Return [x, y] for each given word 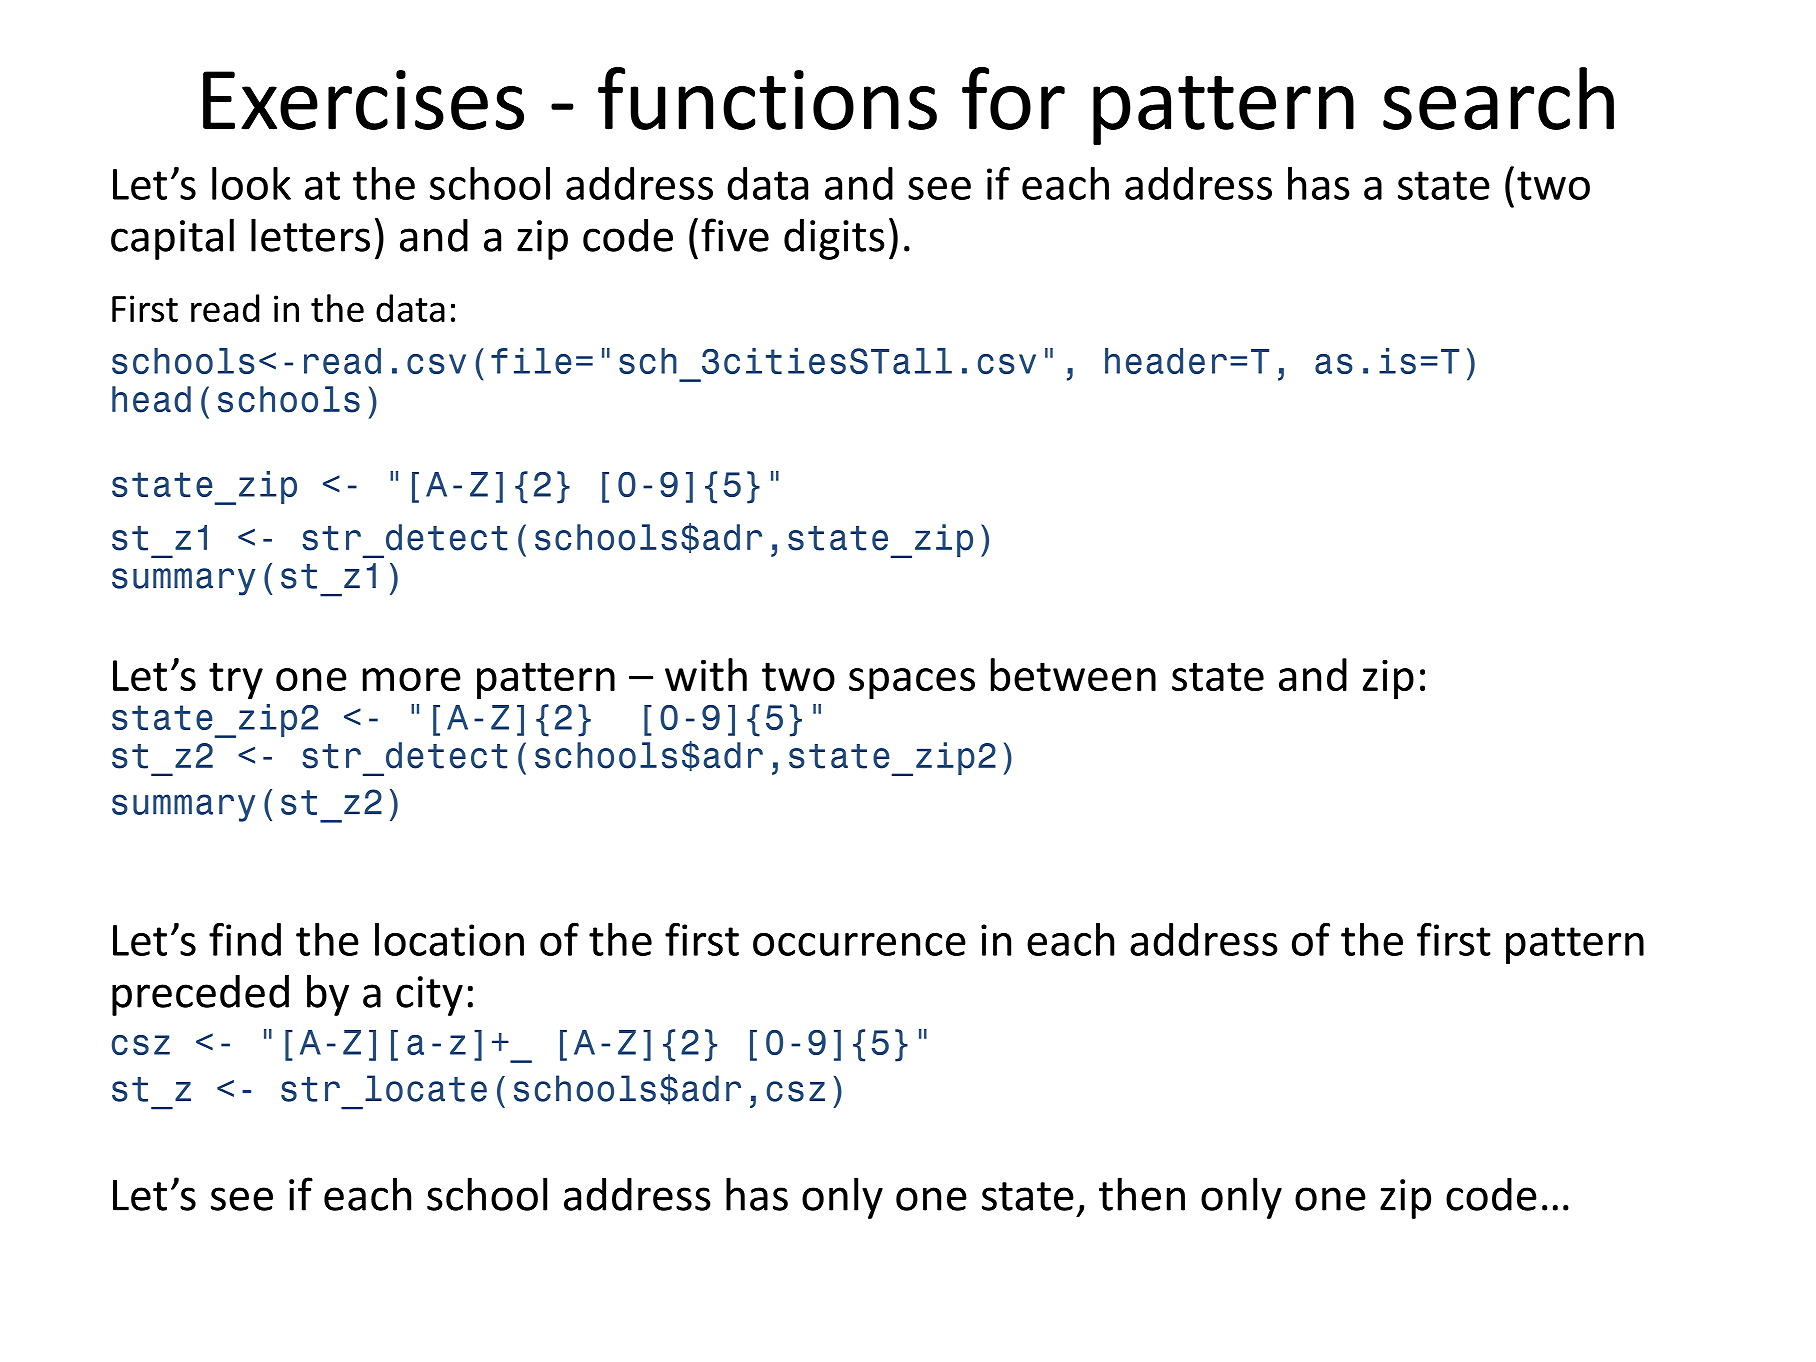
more [412, 679]
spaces [912, 684]
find [245, 939]
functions [767, 98]
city [429, 996]
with [706, 674]
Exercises [363, 100]
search [1498, 98]
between [1073, 674]
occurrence [859, 944]
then [1142, 1194]
